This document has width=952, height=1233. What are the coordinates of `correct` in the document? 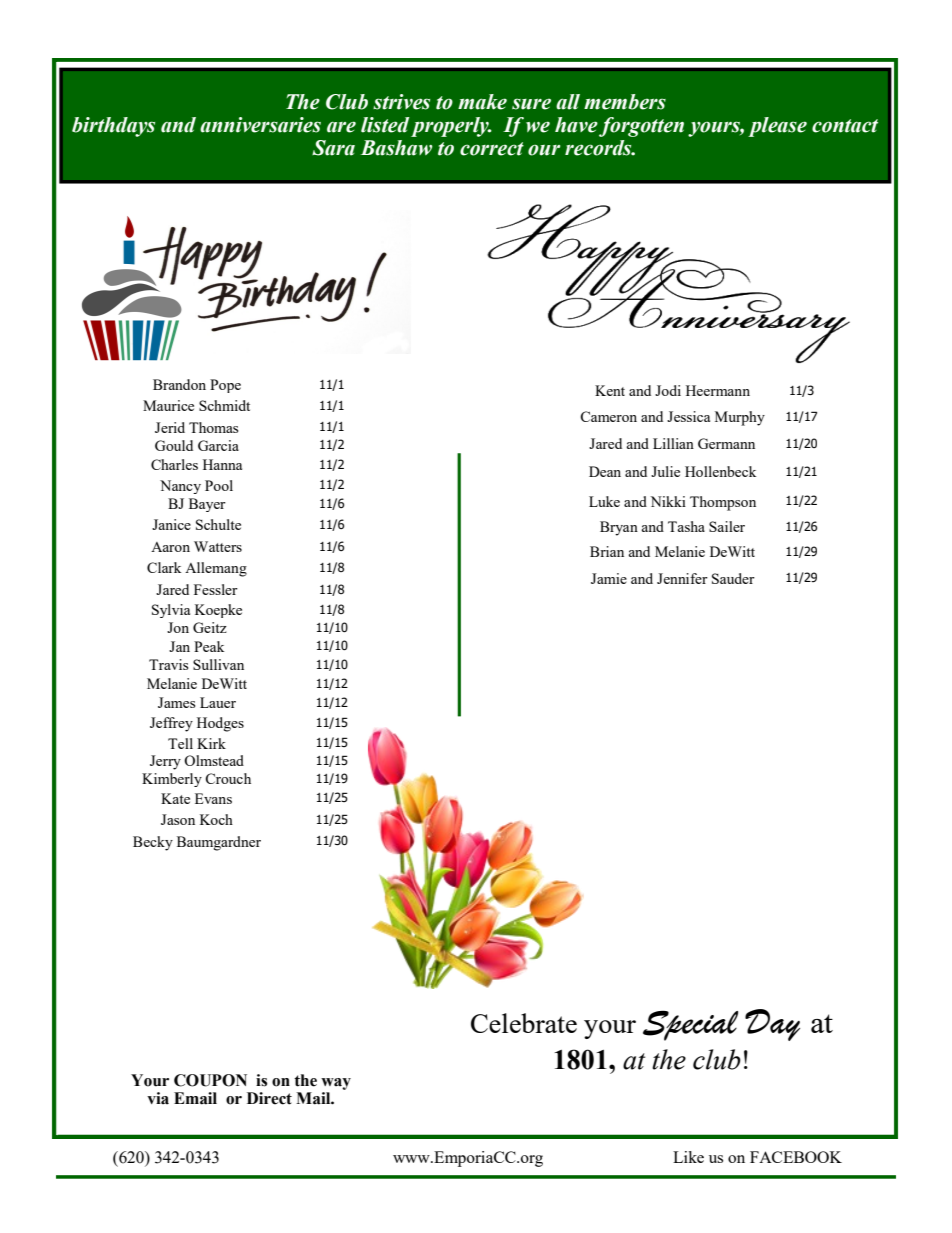 It's located at (492, 149).
